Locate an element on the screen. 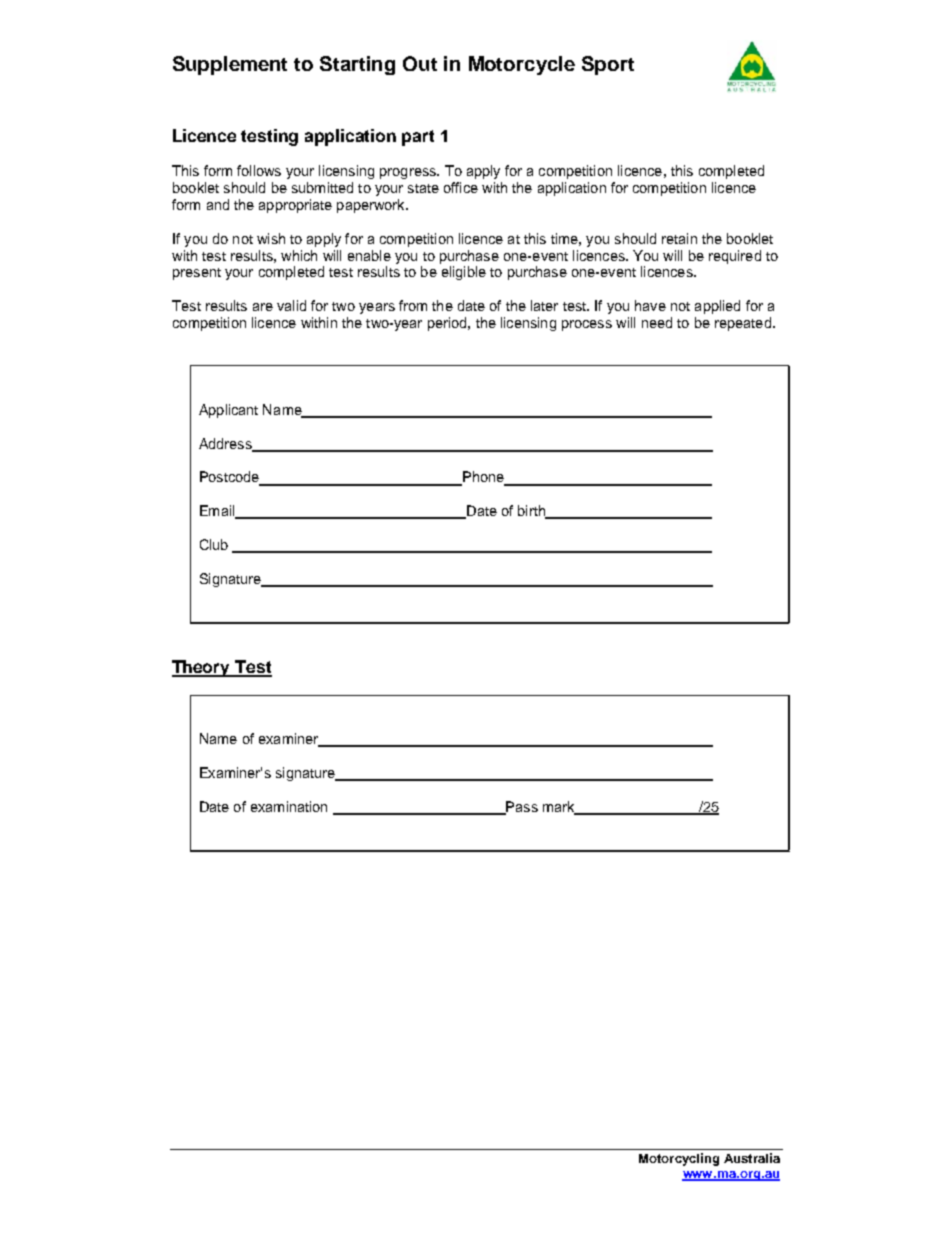  examination is located at coordinates (289, 806).
